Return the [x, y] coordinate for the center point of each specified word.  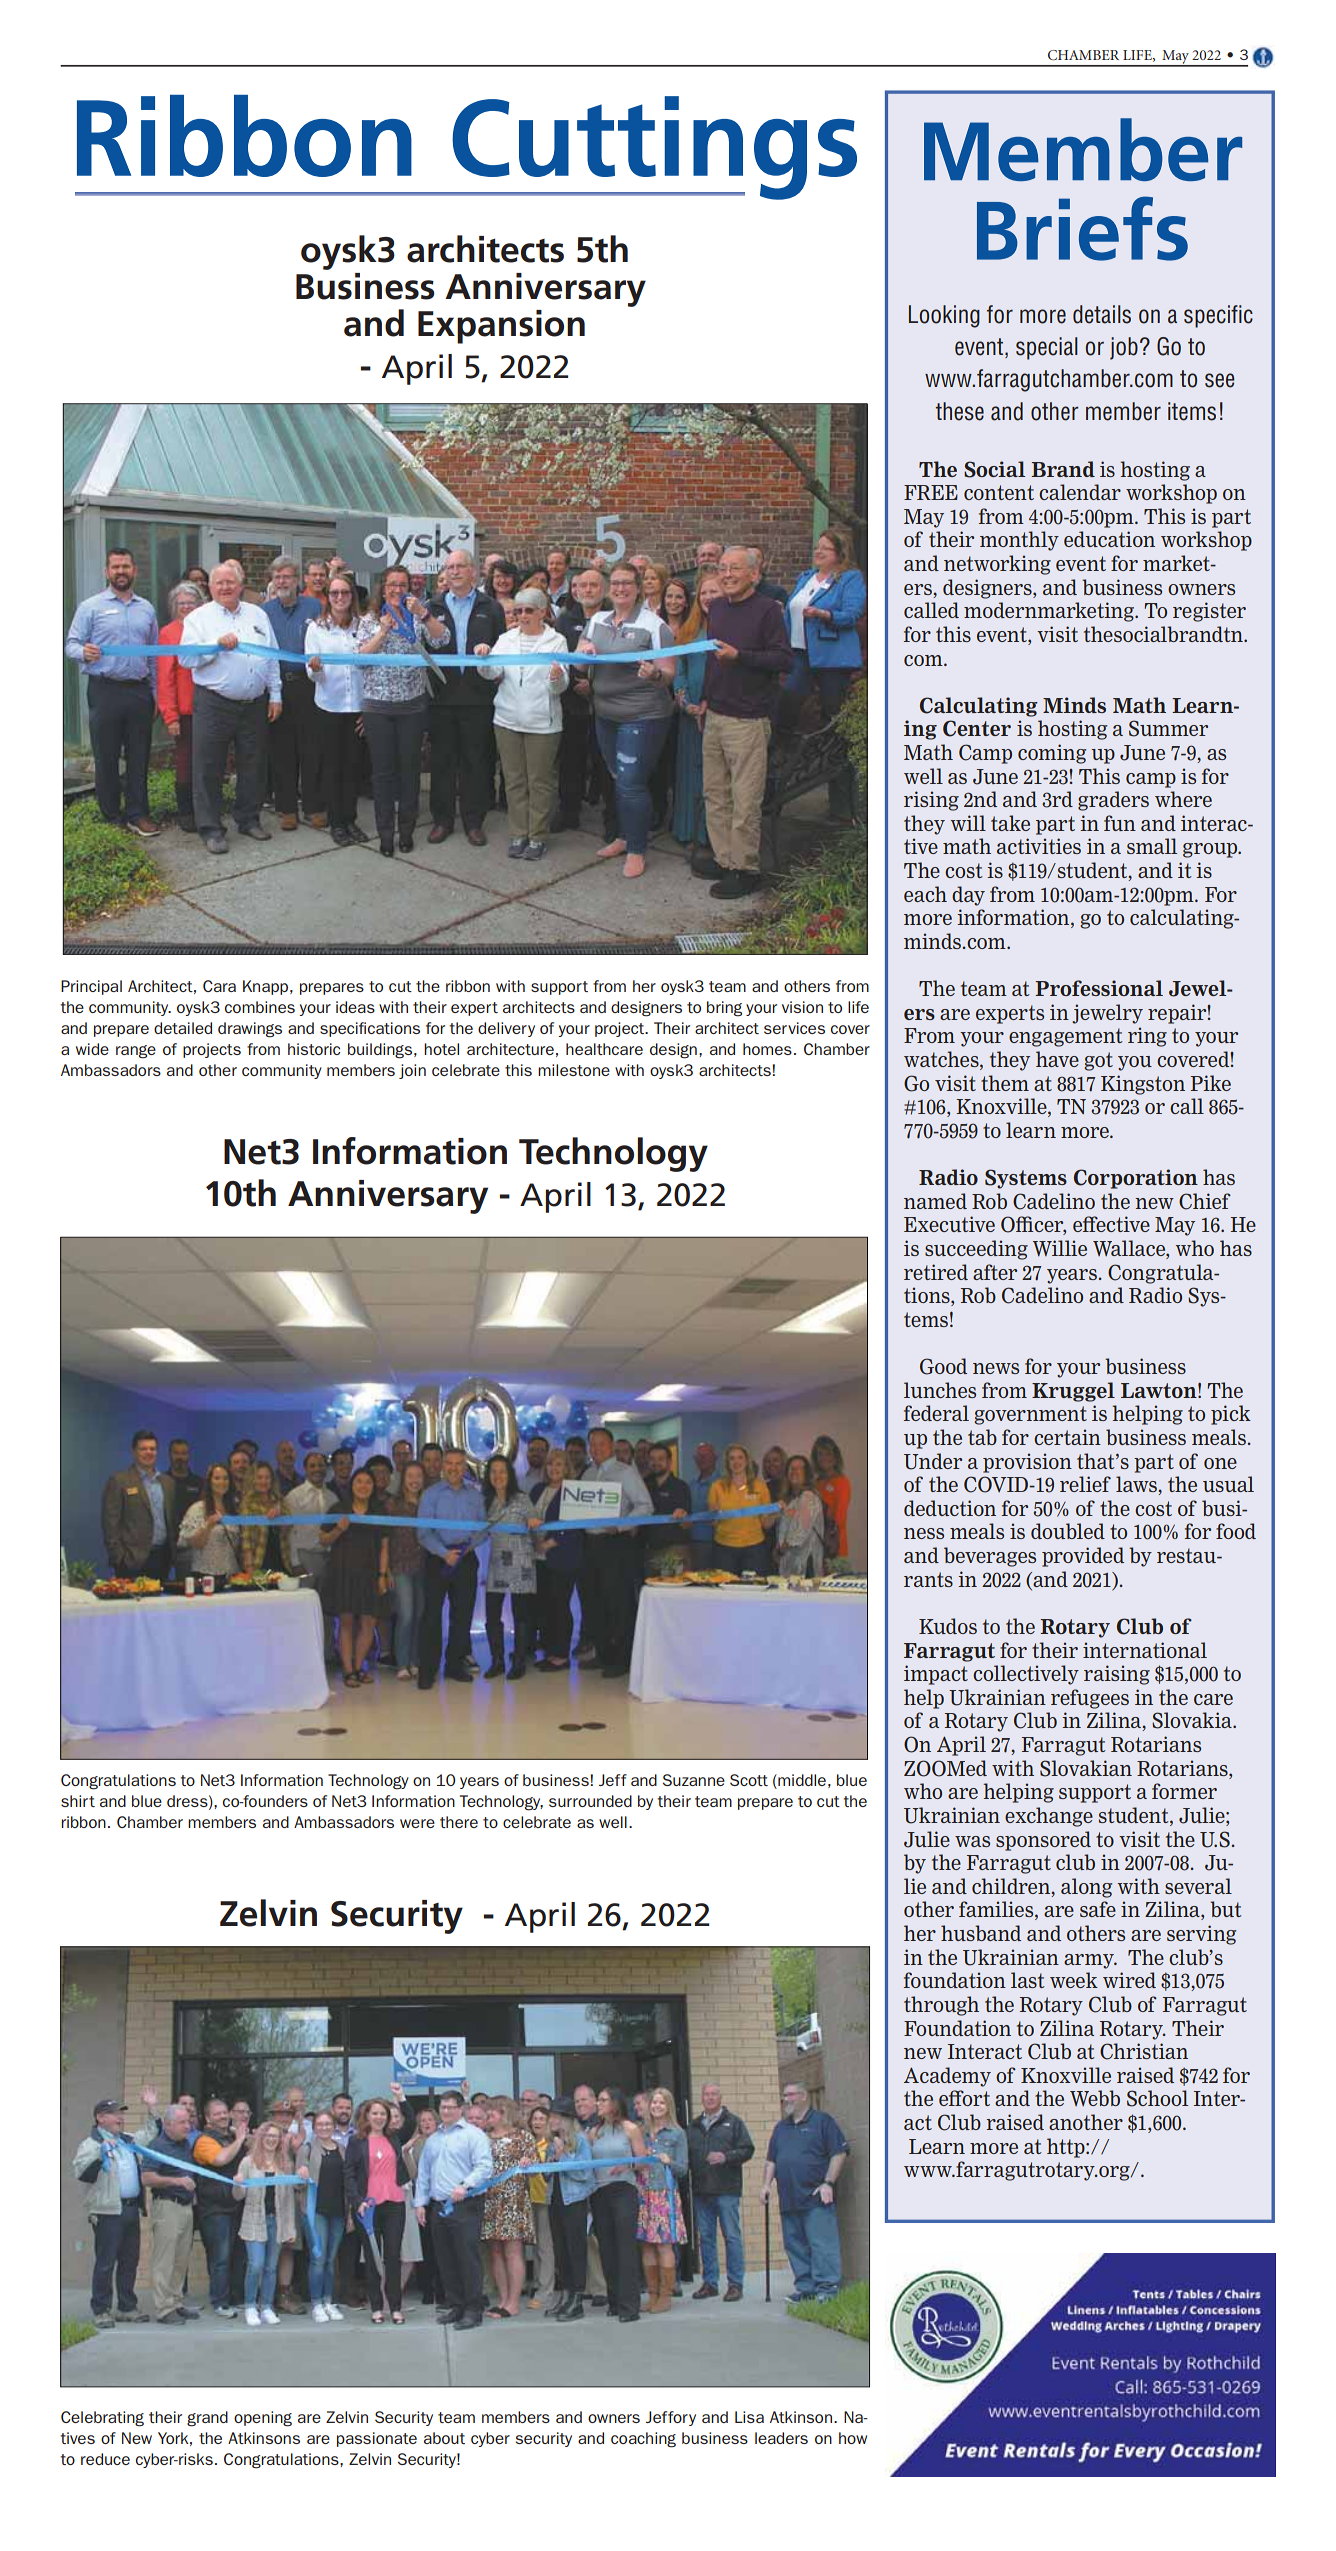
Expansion [501, 327]
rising [931, 801]
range [136, 1052]
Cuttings [653, 148]
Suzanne [694, 1780]
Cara [219, 986]
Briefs [1082, 228]
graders [1113, 801]
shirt [78, 1801]
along [1086, 1888]
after [995, 1272]
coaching [643, 2440]
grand [207, 2419]
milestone [574, 1070]
